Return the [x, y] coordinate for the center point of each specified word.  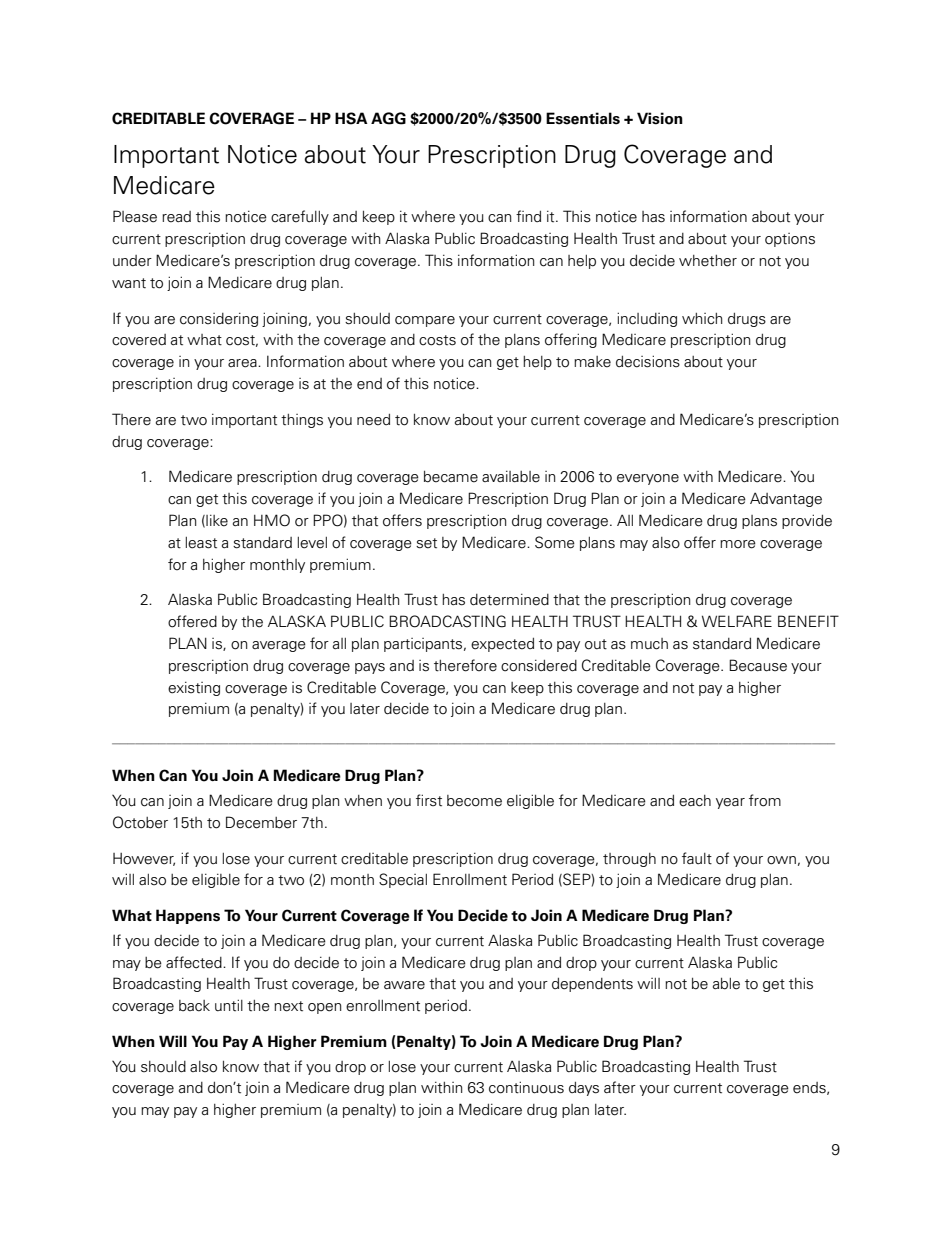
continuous [526, 1087]
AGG [388, 118]
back [194, 1006]
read [176, 217]
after [620, 1087]
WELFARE [737, 621]
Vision [660, 118]
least [201, 543]
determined [509, 599]
